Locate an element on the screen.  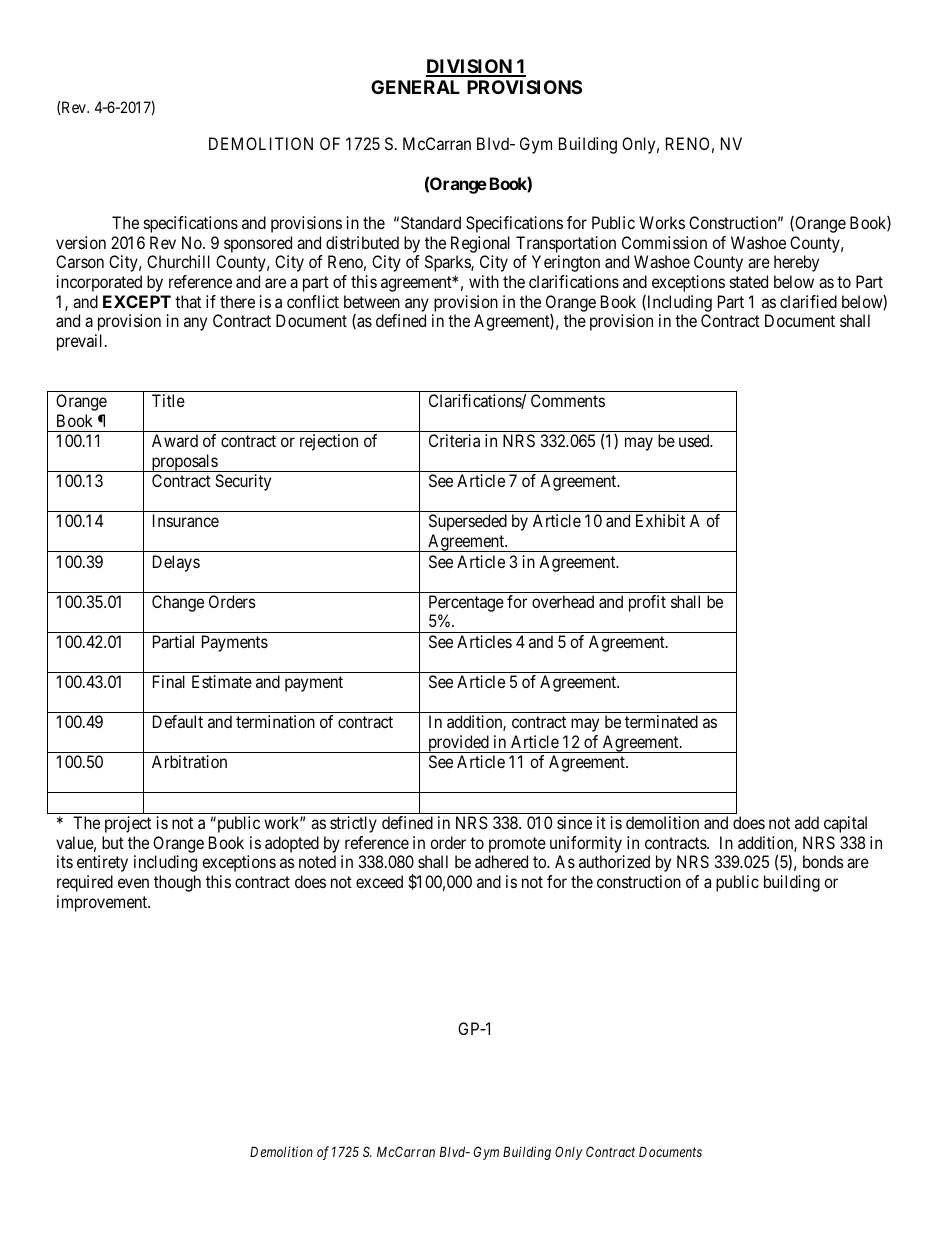
Exhibit is located at coordinates (660, 520).
